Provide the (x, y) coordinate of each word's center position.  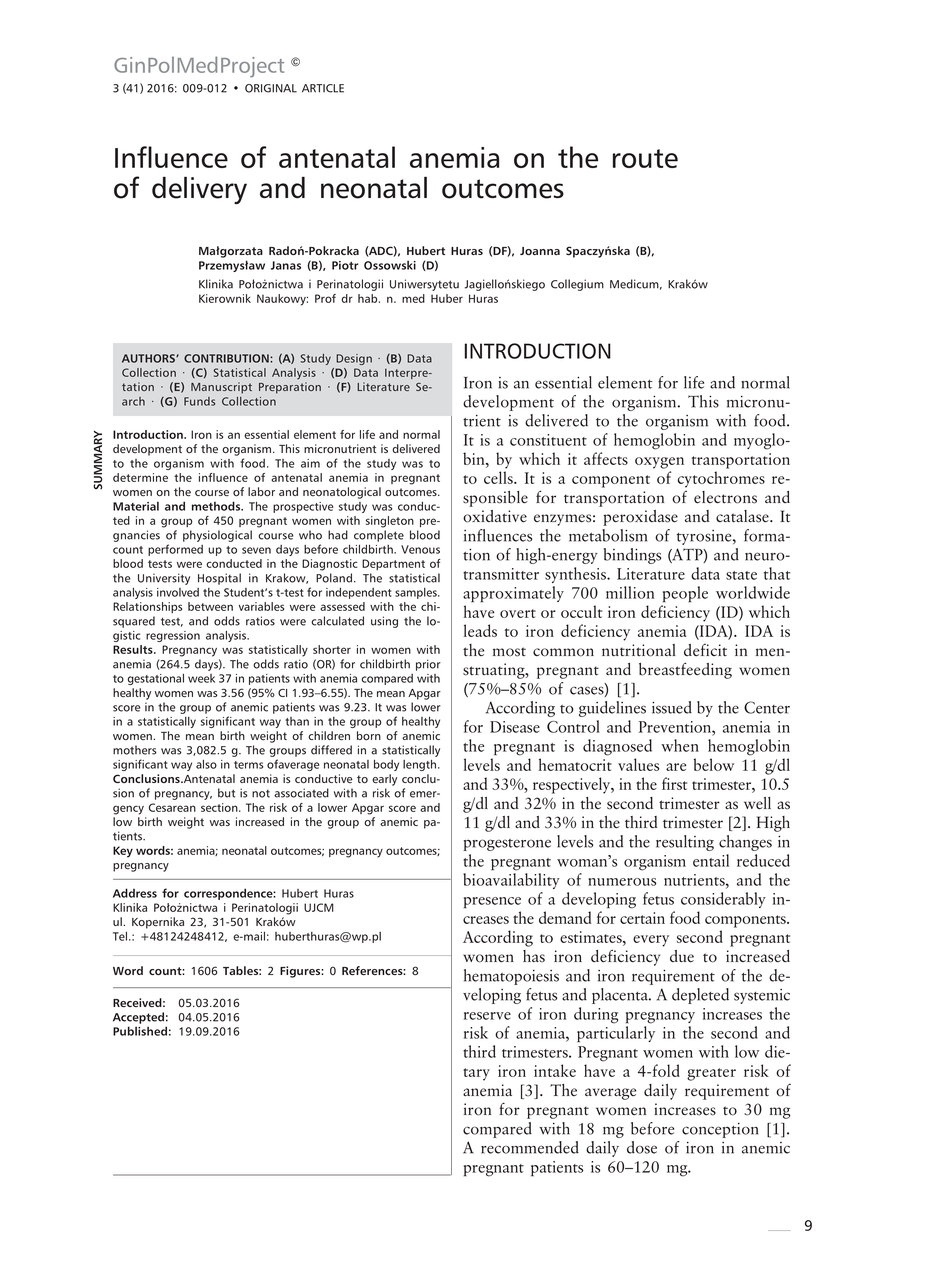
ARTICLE (323, 88)
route (645, 158)
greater (711, 1074)
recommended (530, 1147)
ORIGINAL (271, 88)
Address (135, 893)
